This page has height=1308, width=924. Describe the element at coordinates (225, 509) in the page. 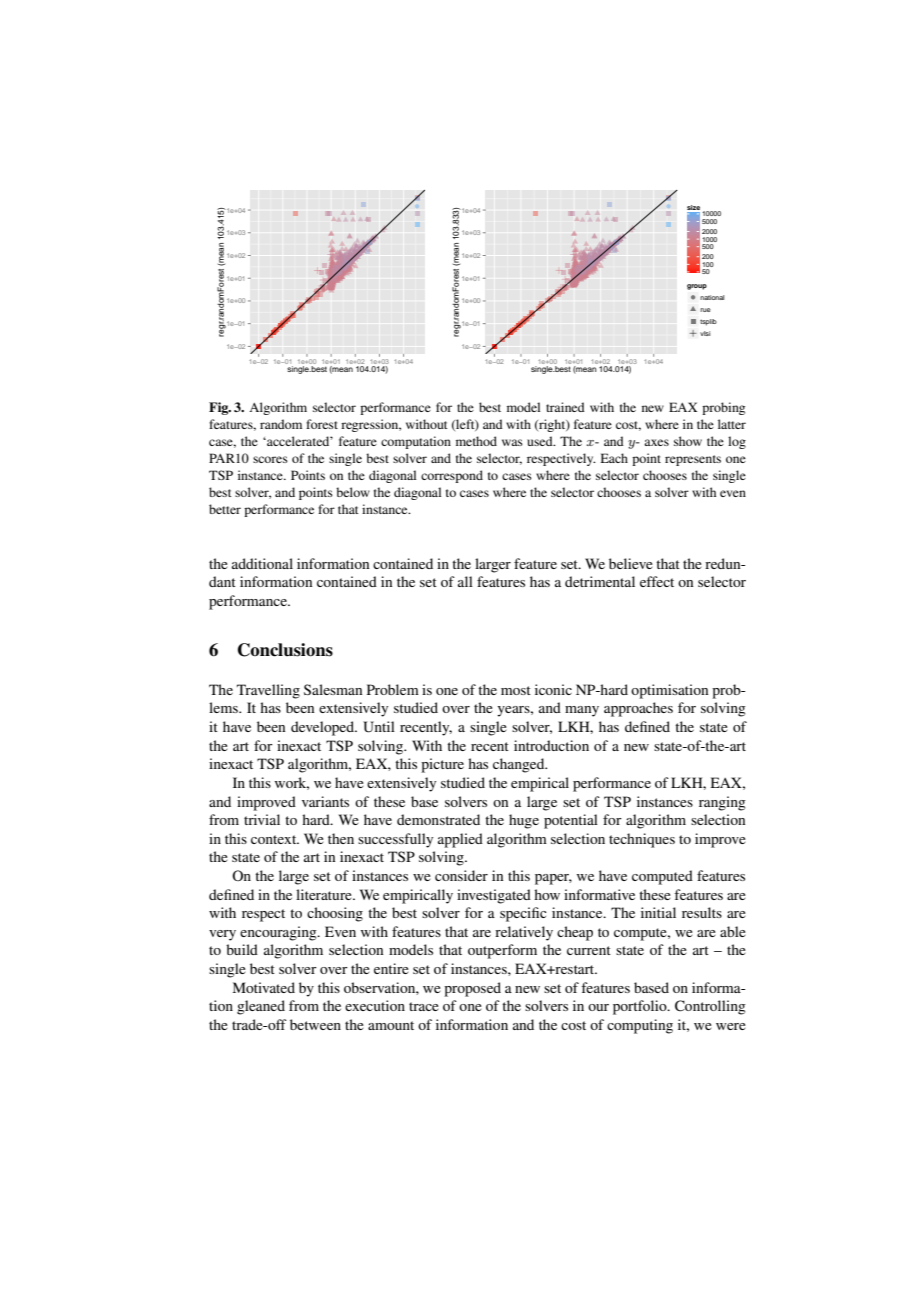

I see `better` at that location.
